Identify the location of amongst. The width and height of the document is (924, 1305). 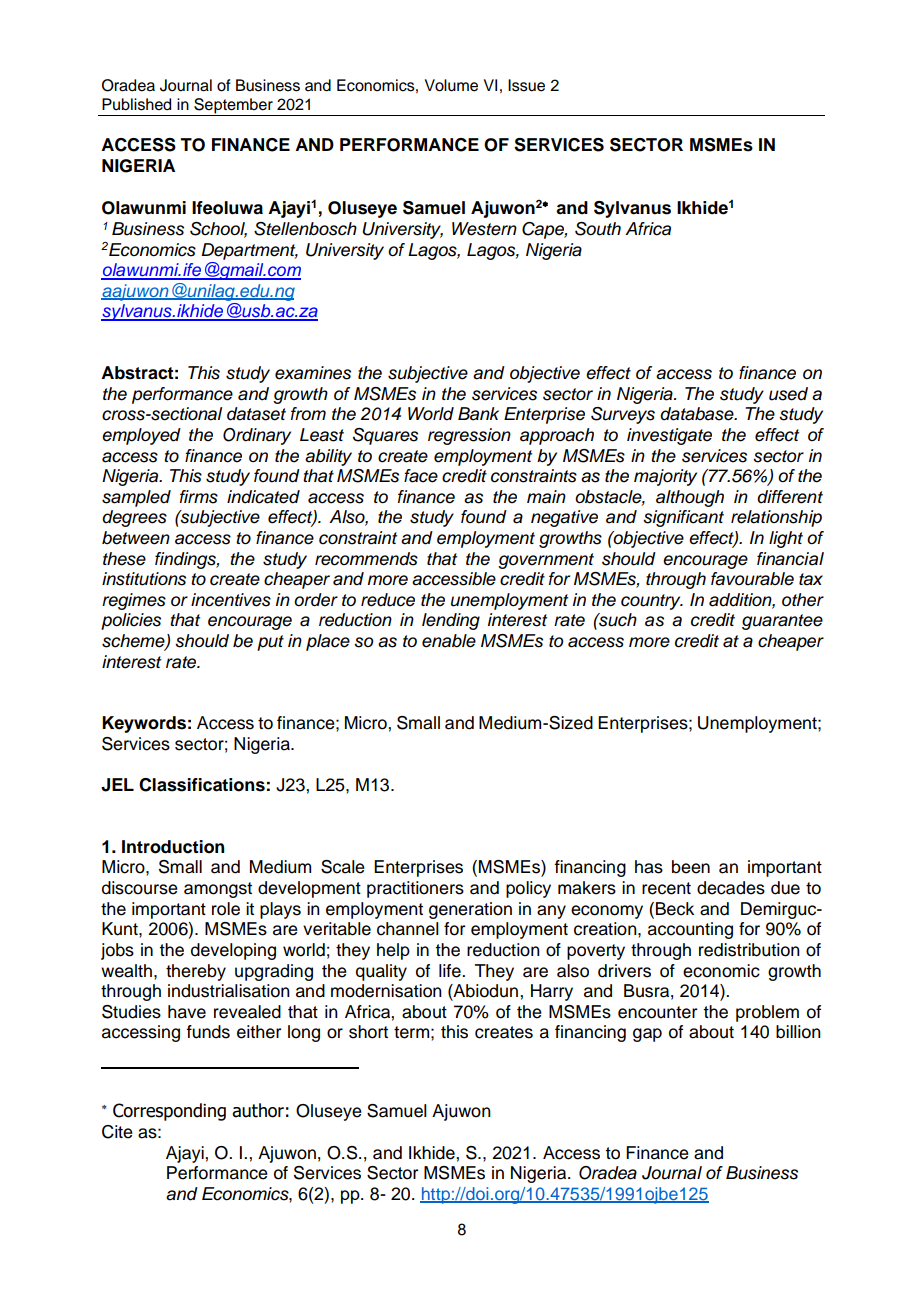
(218, 890).
